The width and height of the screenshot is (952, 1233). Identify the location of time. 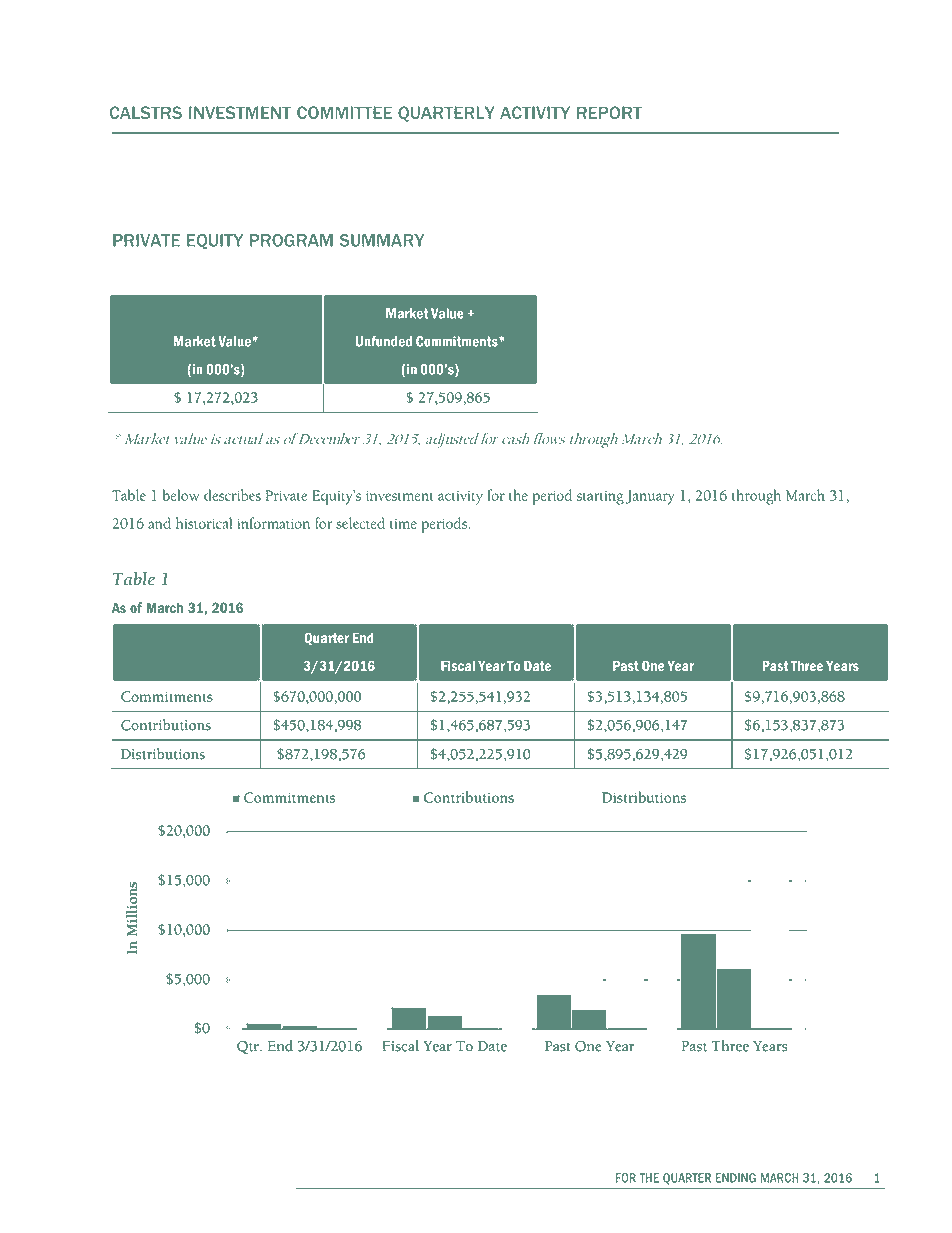
(403, 524).
